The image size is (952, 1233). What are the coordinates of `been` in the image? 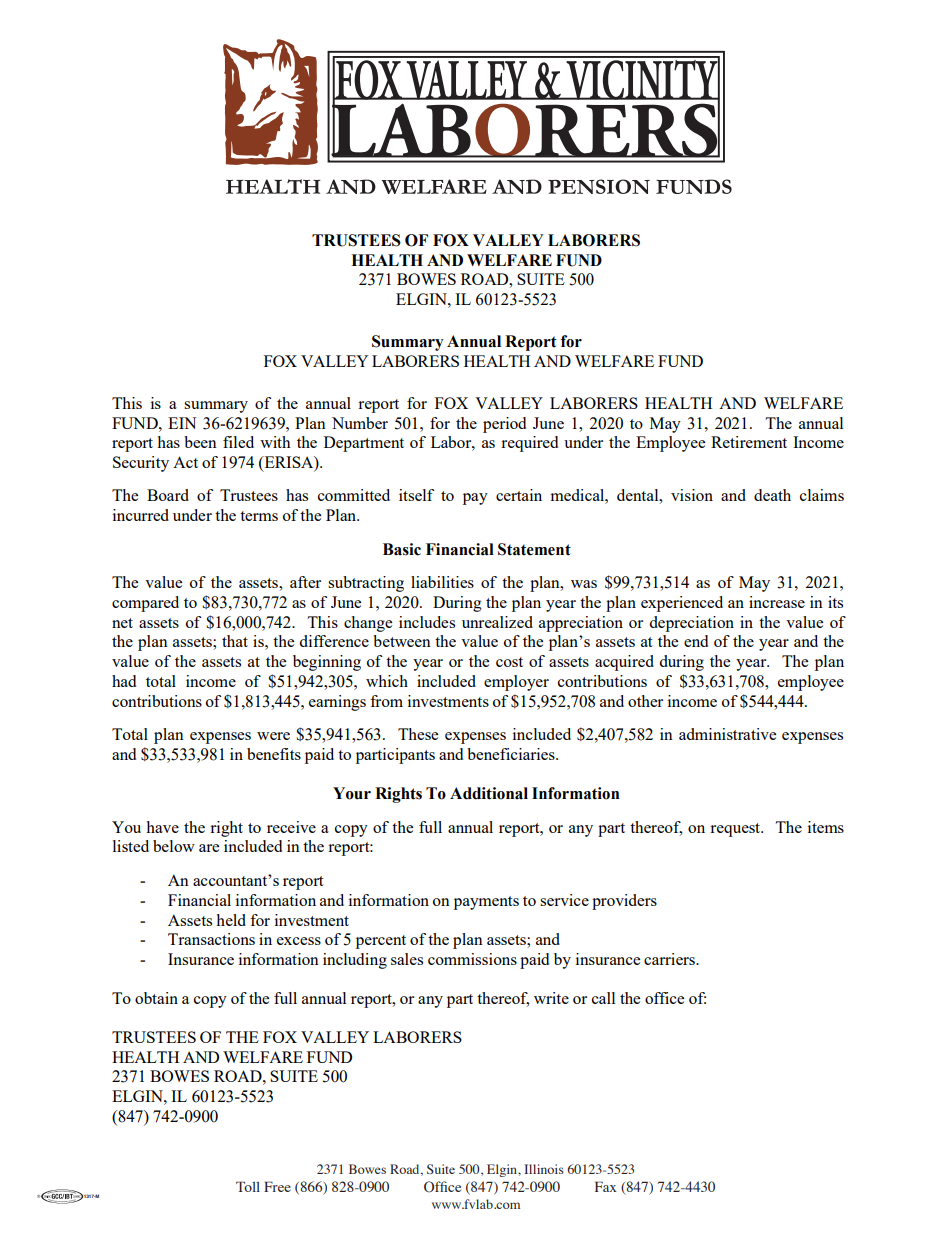 It's located at (200, 442).
